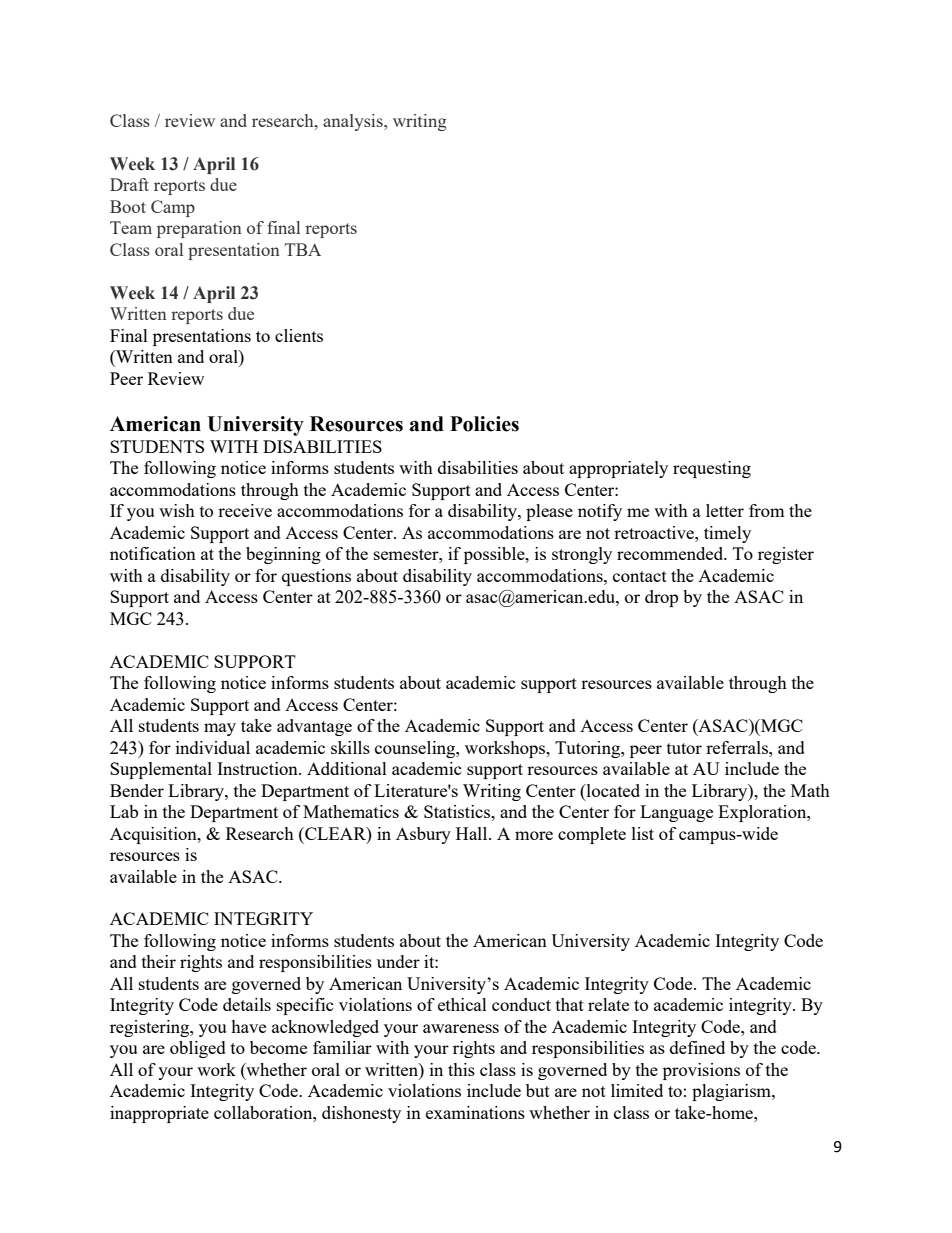  Describe the element at coordinates (484, 424) in the screenshot. I see `Policies` at that location.
